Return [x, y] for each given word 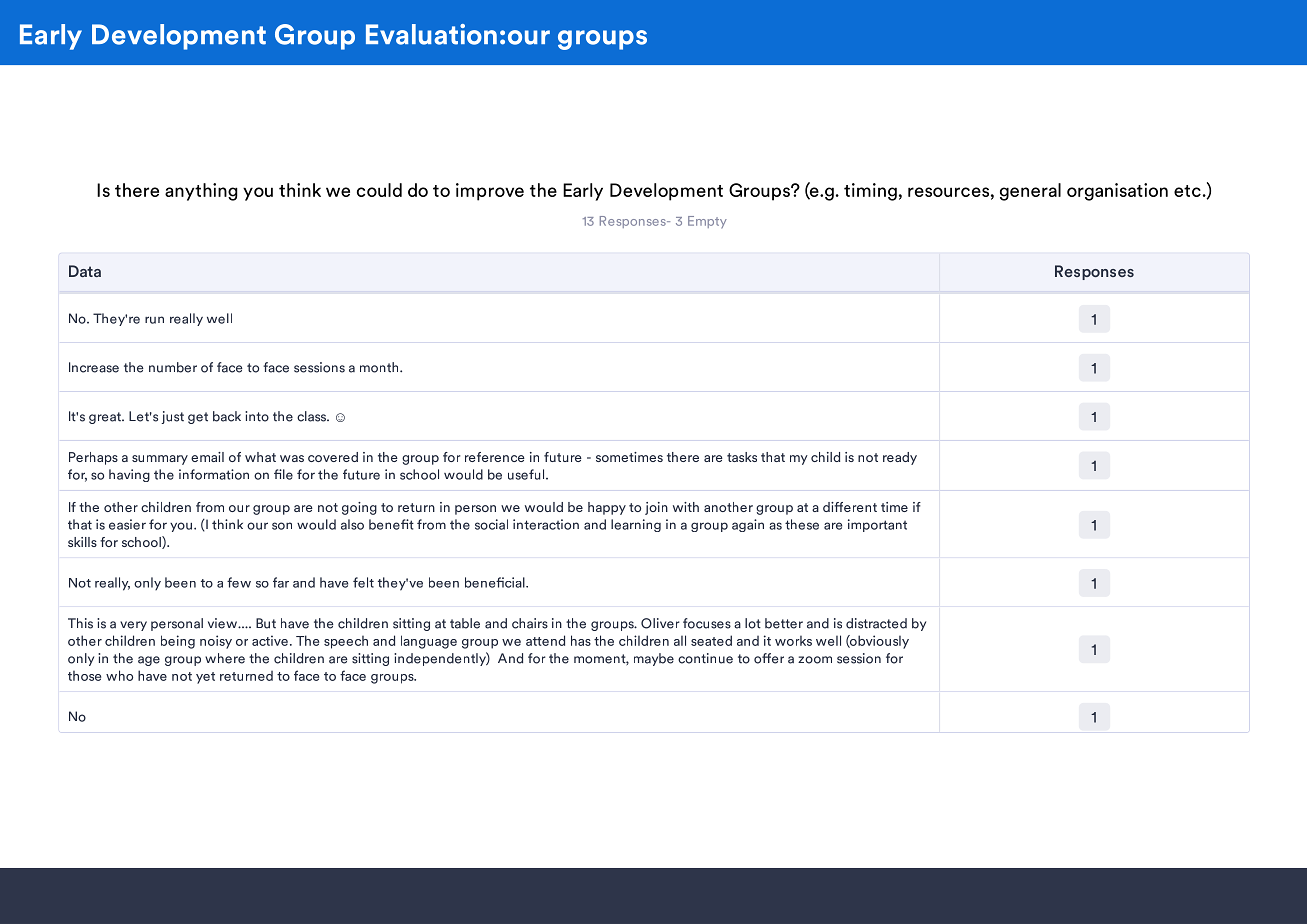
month [380, 367]
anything [201, 192]
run [154, 320]
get [198, 418]
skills [82, 542]
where [225, 658]
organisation [1117, 192]
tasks [742, 457]
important [877, 525]
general [1030, 192]
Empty [707, 222]
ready [900, 458]
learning [636, 525]
